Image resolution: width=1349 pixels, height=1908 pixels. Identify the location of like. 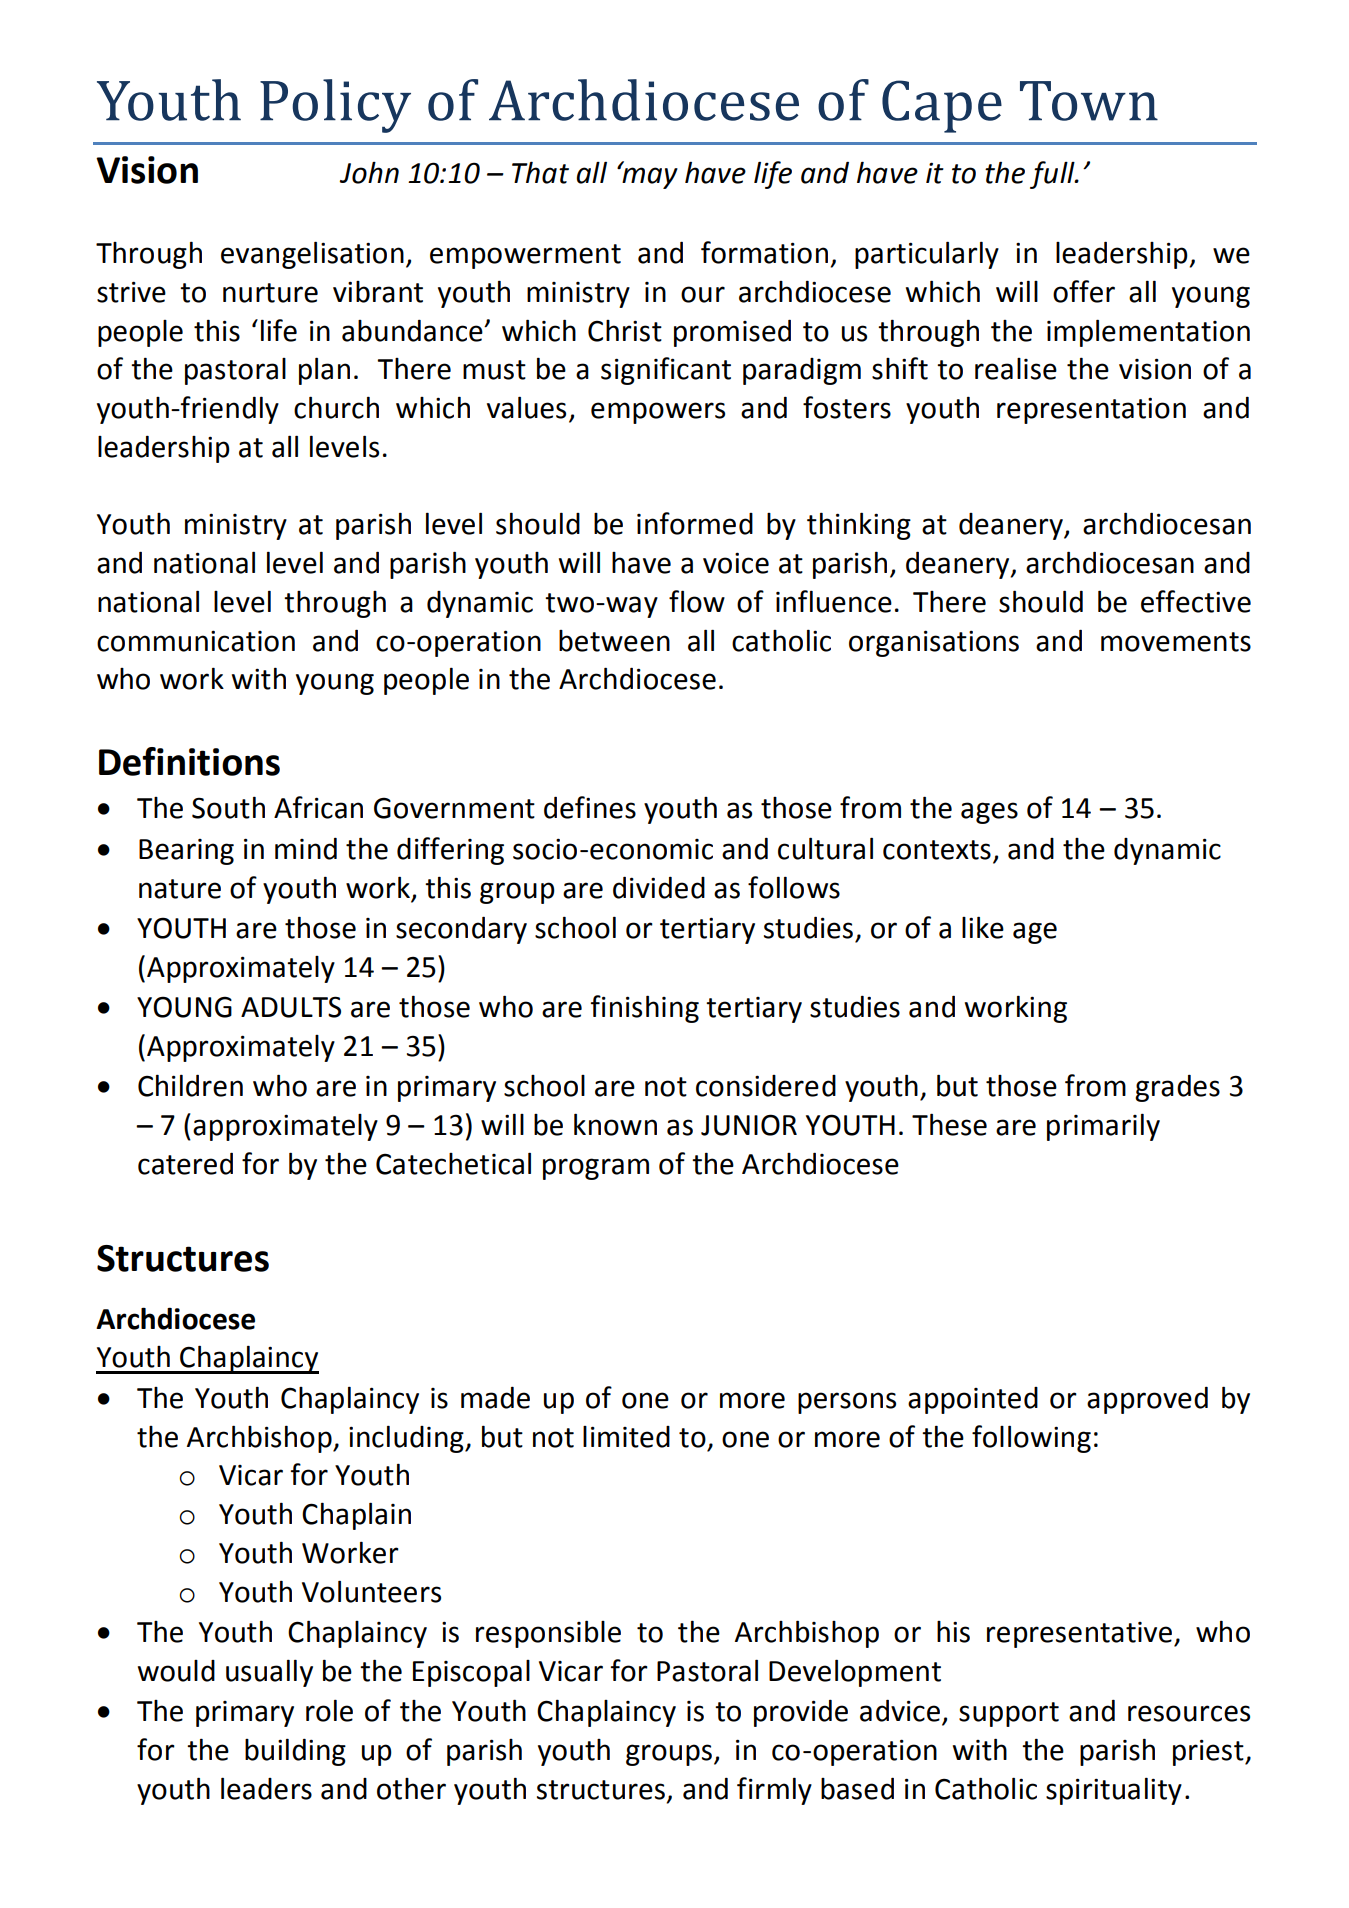
(983, 927).
